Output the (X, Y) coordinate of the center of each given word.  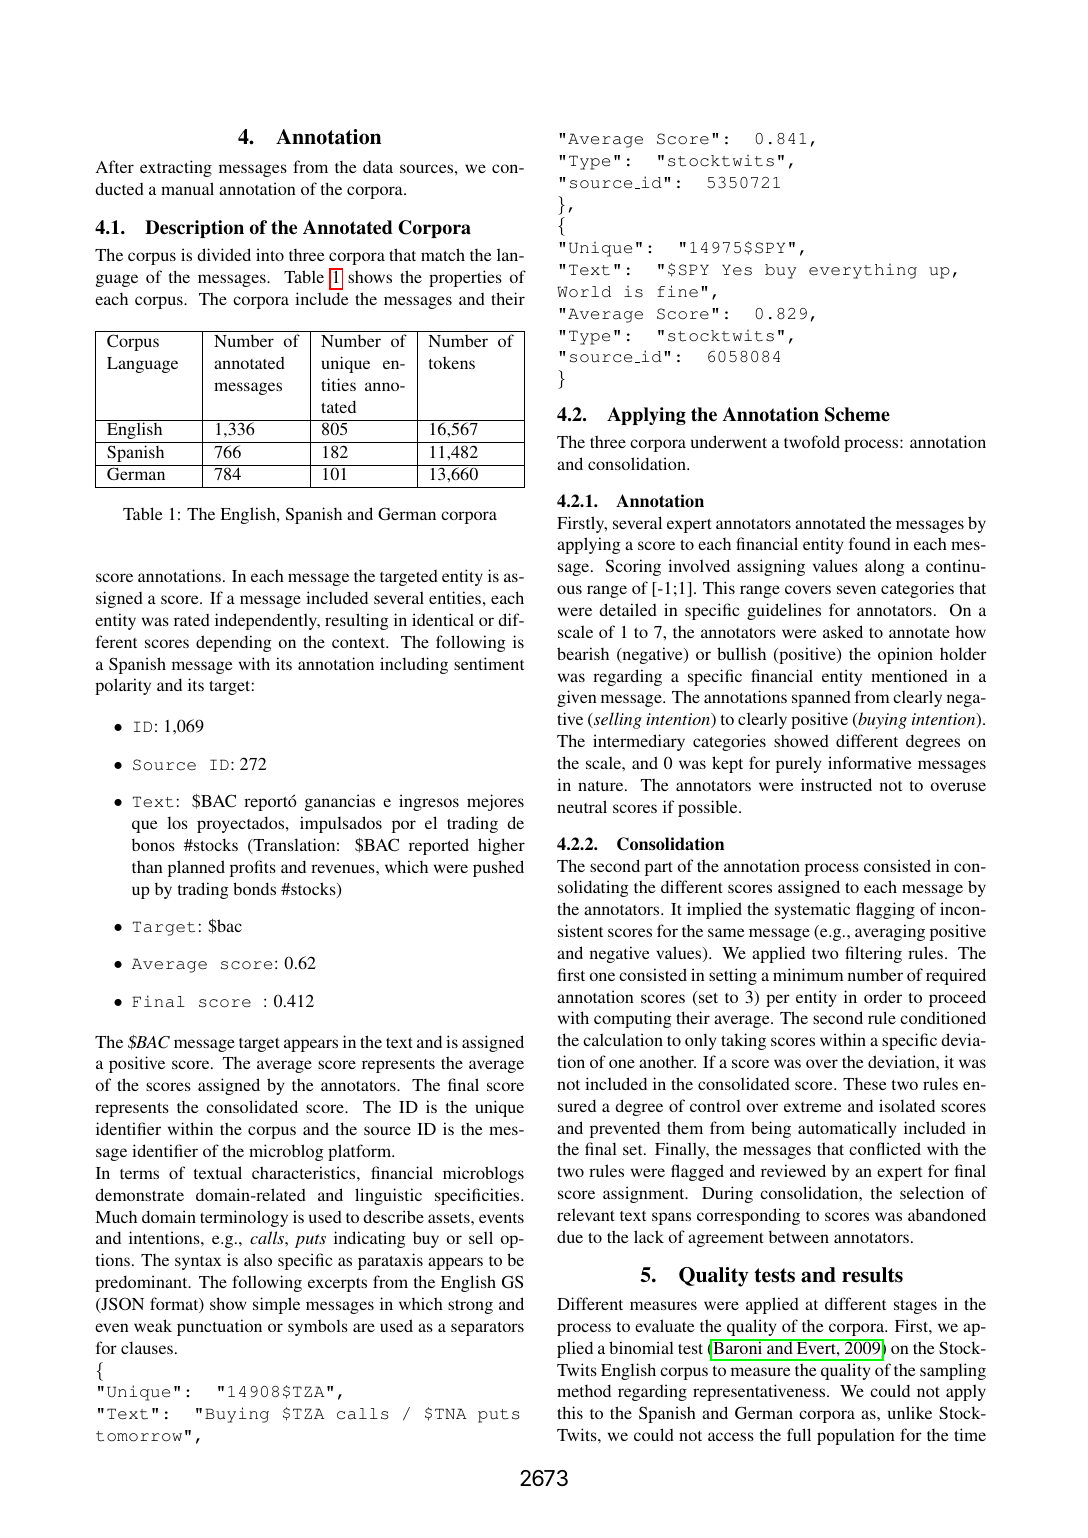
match (443, 254)
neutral (582, 806)
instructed (836, 784)
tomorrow (139, 1436)
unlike (910, 1412)
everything (863, 271)
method (584, 1390)
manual (187, 188)
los (177, 822)
